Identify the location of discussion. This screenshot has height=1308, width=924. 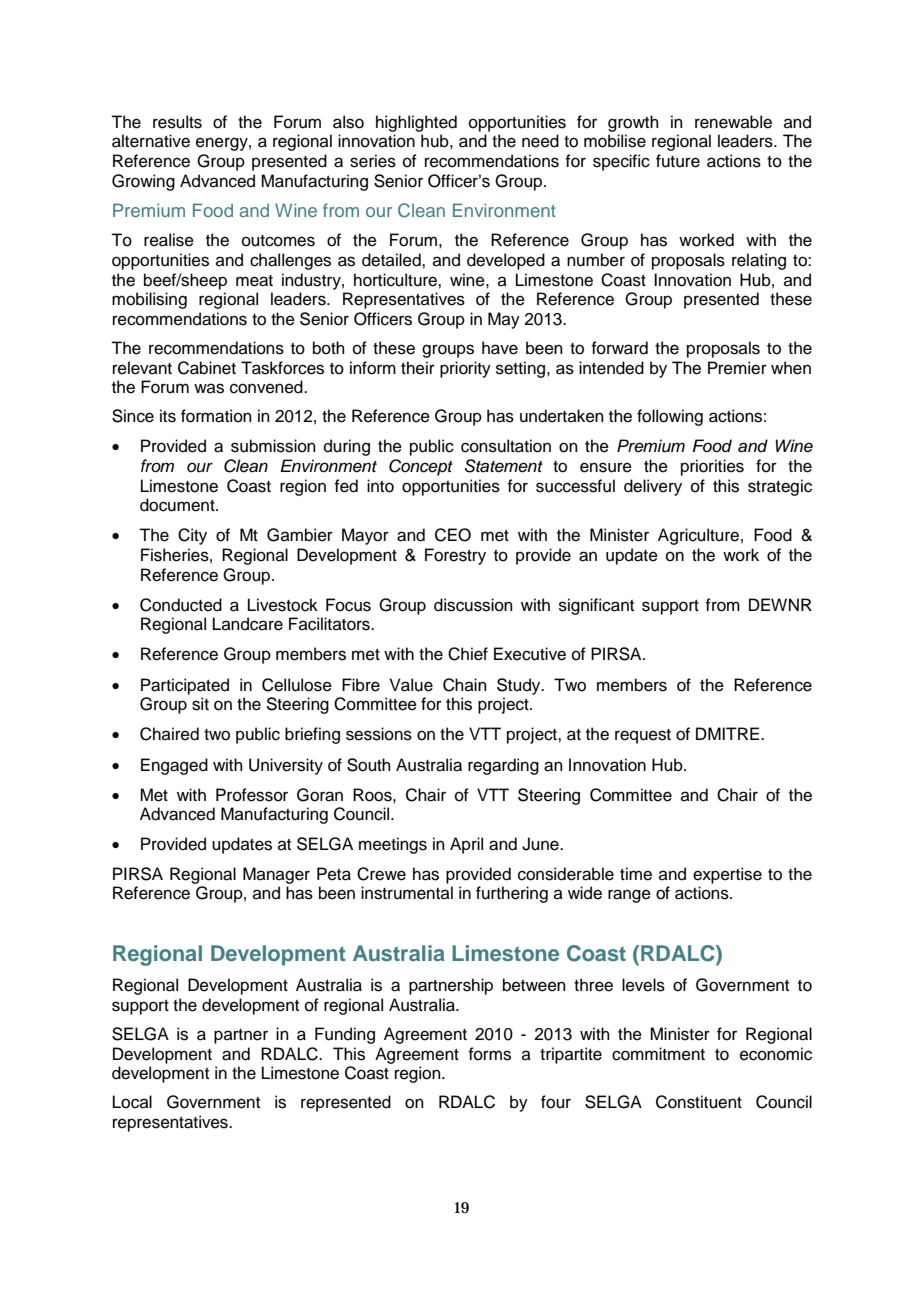
(473, 605).
